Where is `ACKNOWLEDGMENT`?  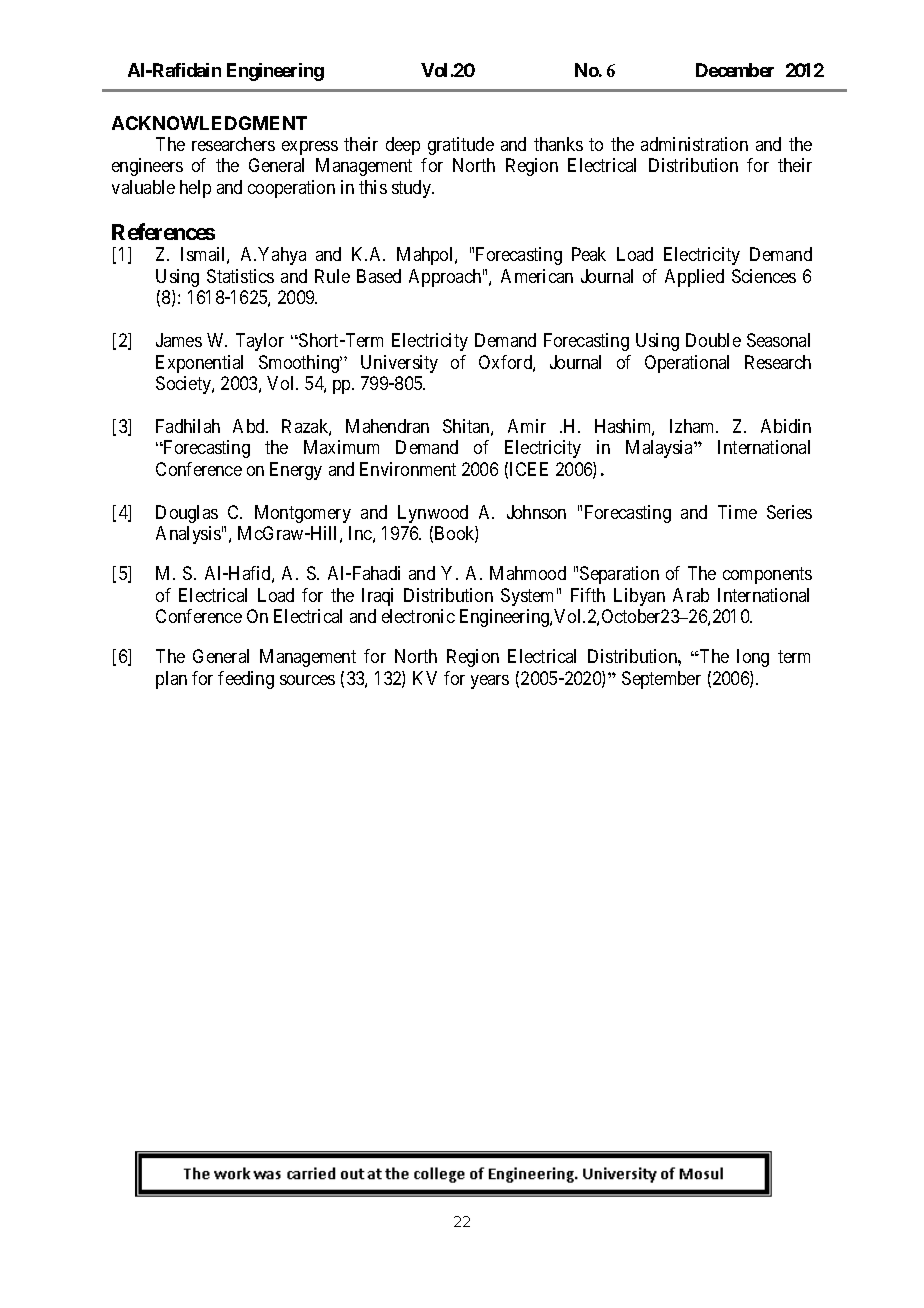
ACKNOWLEDGMENT is located at coordinates (209, 123).
